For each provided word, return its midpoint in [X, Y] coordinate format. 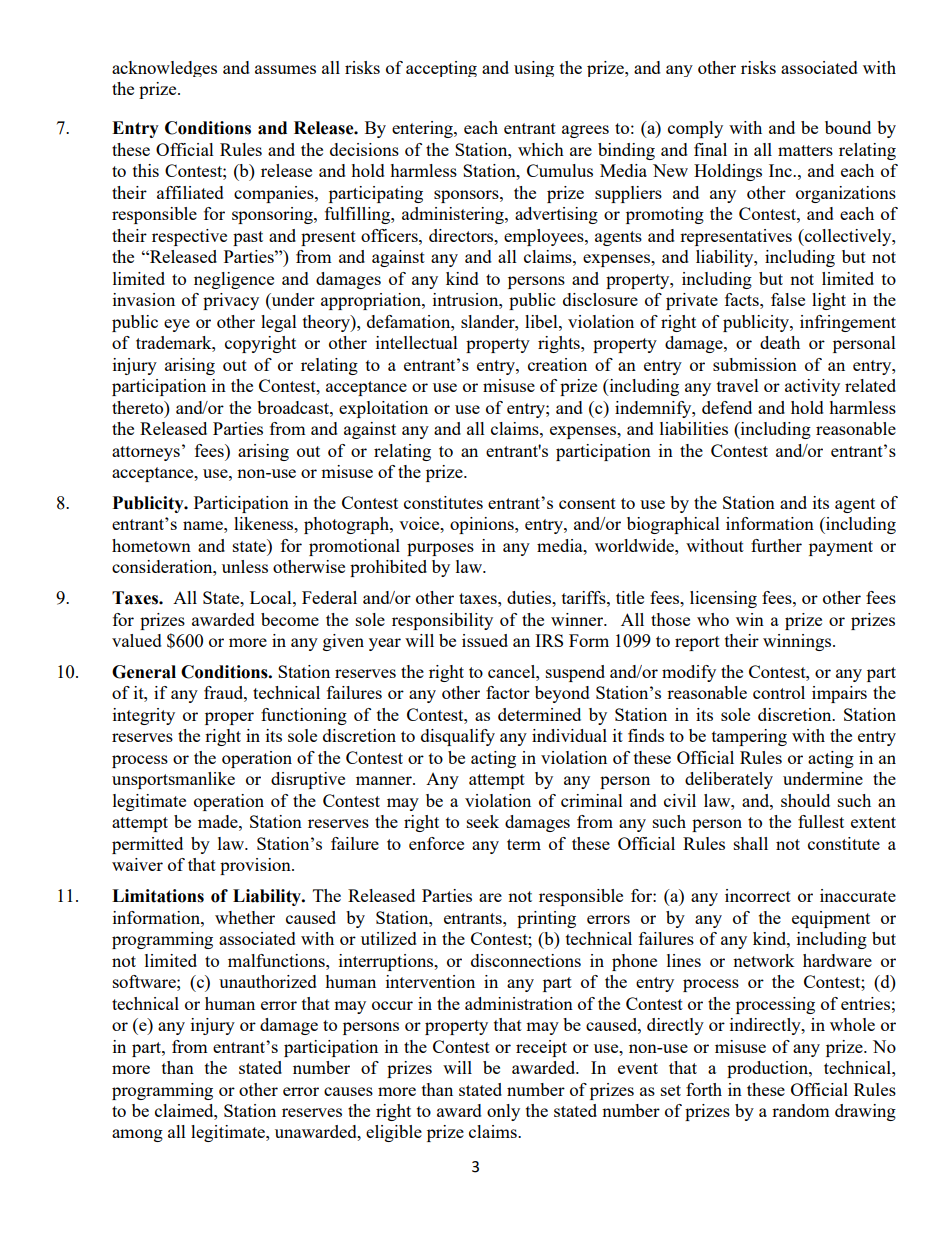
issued [485, 640]
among [137, 1135]
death [780, 342]
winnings [797, 642]
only [503, 1112]
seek [483, 821]
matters [805, 150]
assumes [285, 69]
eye [177, 325]
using [534, 69]
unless [245, 566]
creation [557, 364]
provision [256, 866]
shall [751, 843]
